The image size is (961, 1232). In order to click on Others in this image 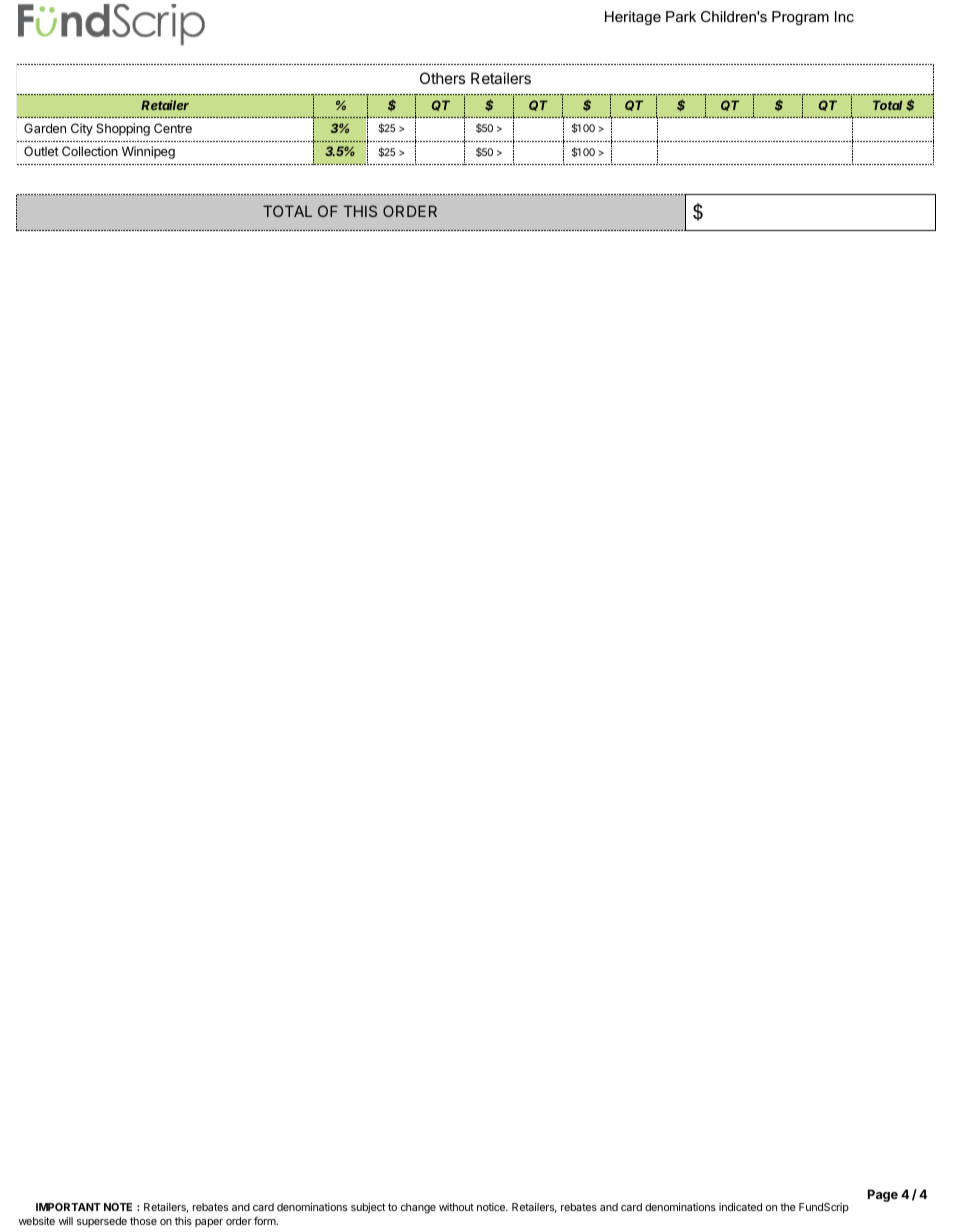, I will do `click(442, 78)`.
